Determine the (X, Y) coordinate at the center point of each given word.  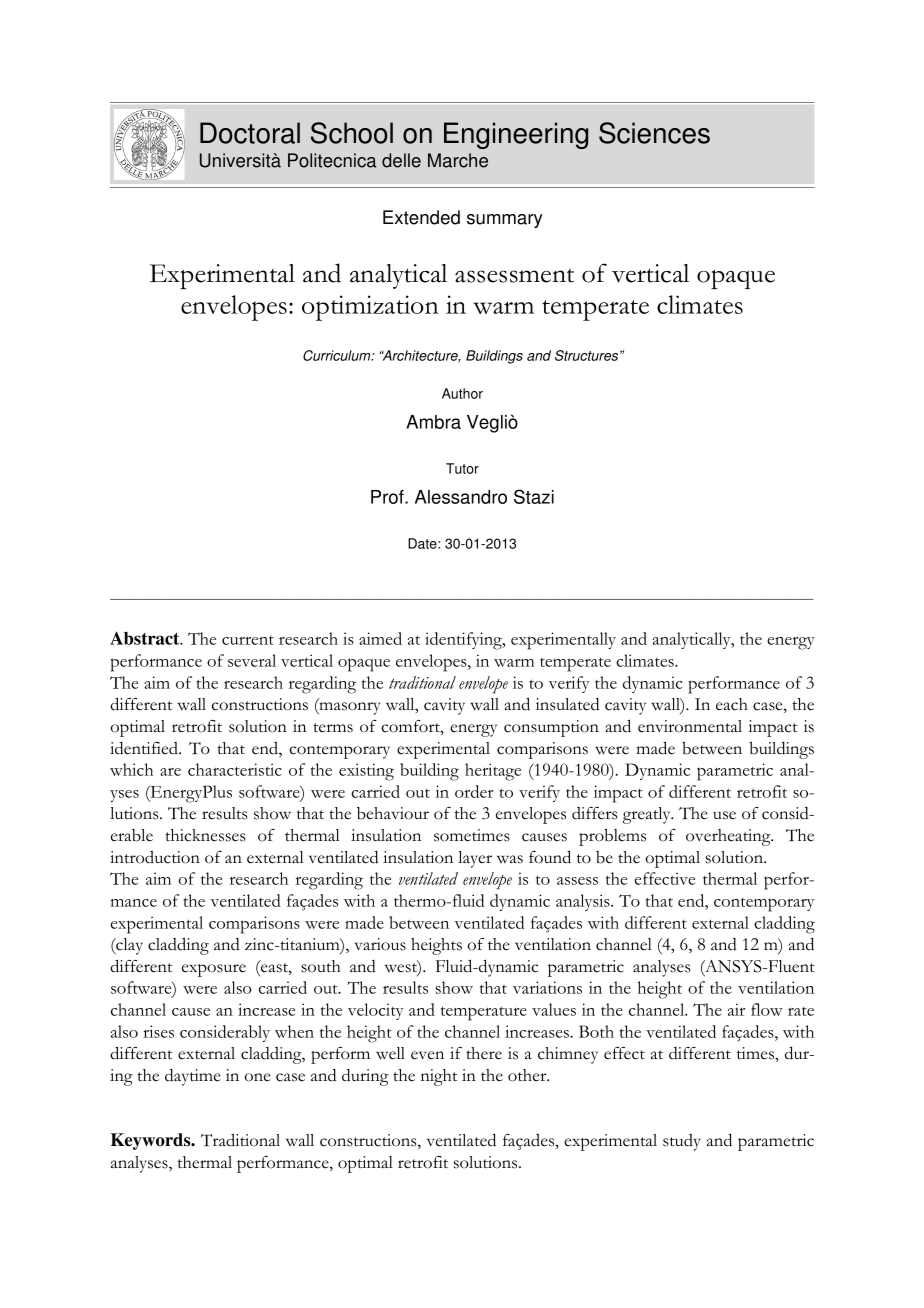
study (682, 1142)
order (474, 791)
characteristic (235, 769)
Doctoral (250, 133)
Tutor (462, 468)
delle (401, 160)
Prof (388, 497)
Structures (588, 355)
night (439, 1077)
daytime (193, 1077)
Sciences (654, 133)
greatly (648, 815)
